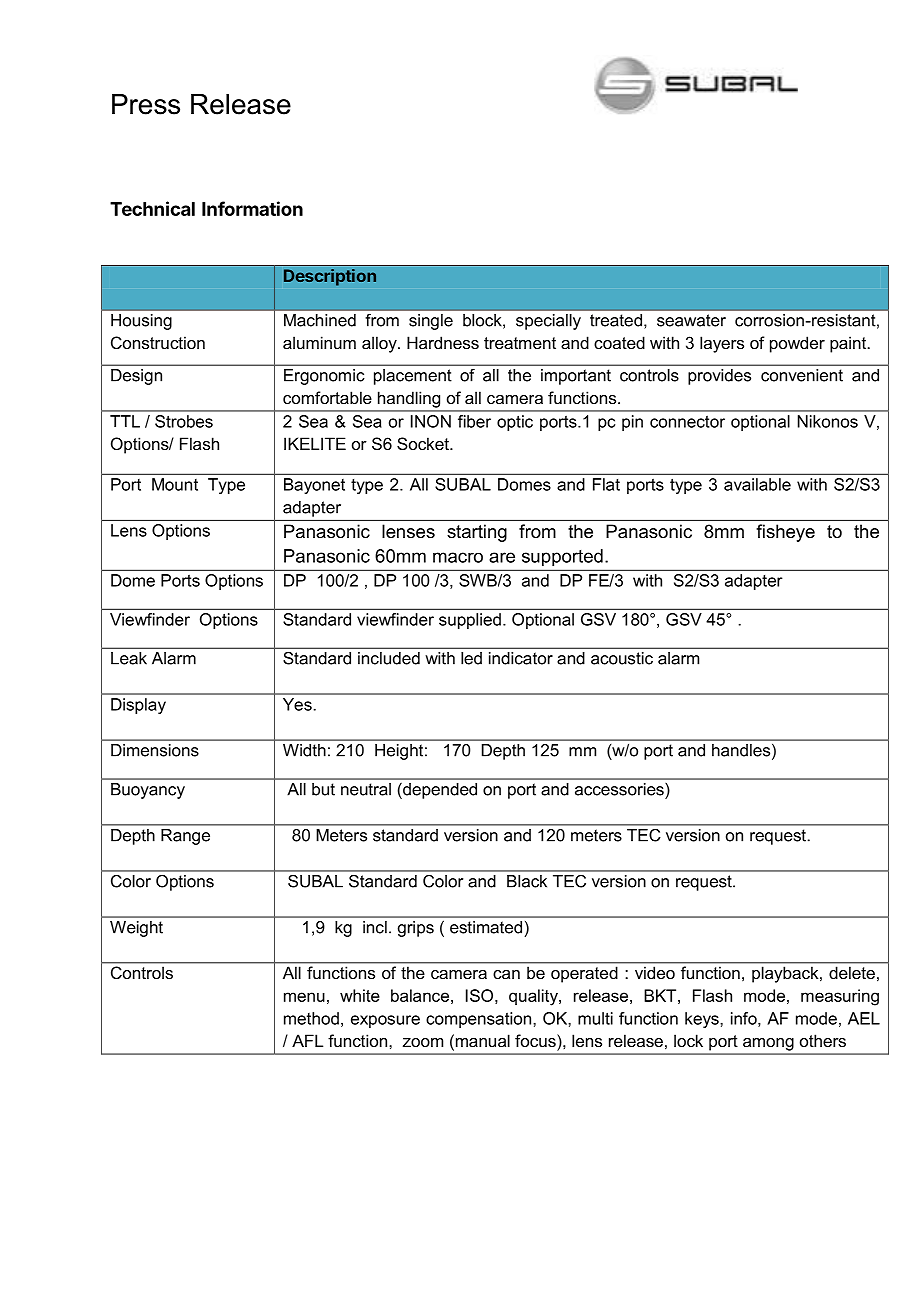 The height and width of the screenshot is (1308, 924). I want to click on among, so click(768, 1044).
